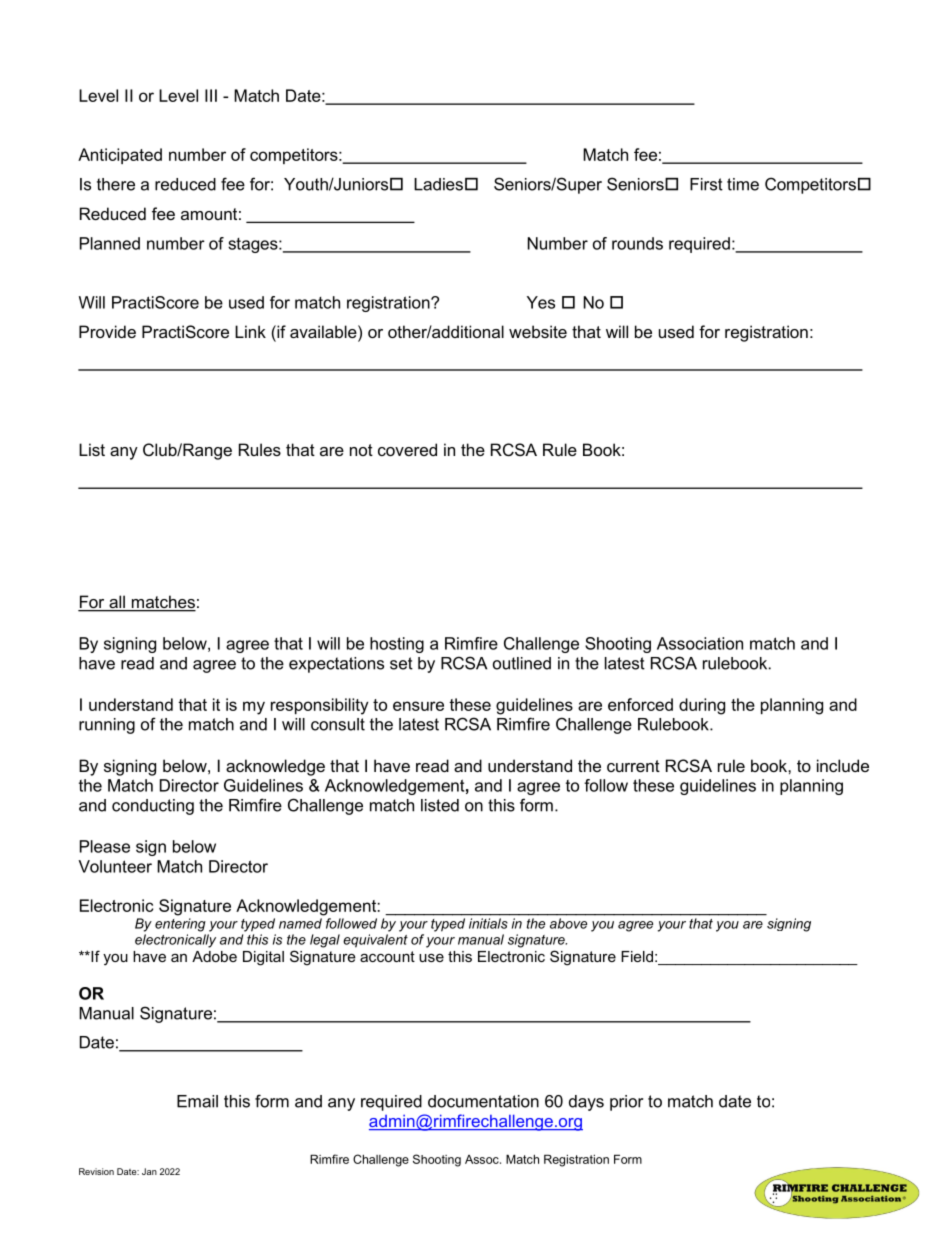 This image has height=1233, width=952. Describe the element at coordinates (541, 302) in the image. I see `Yes` at that location.
